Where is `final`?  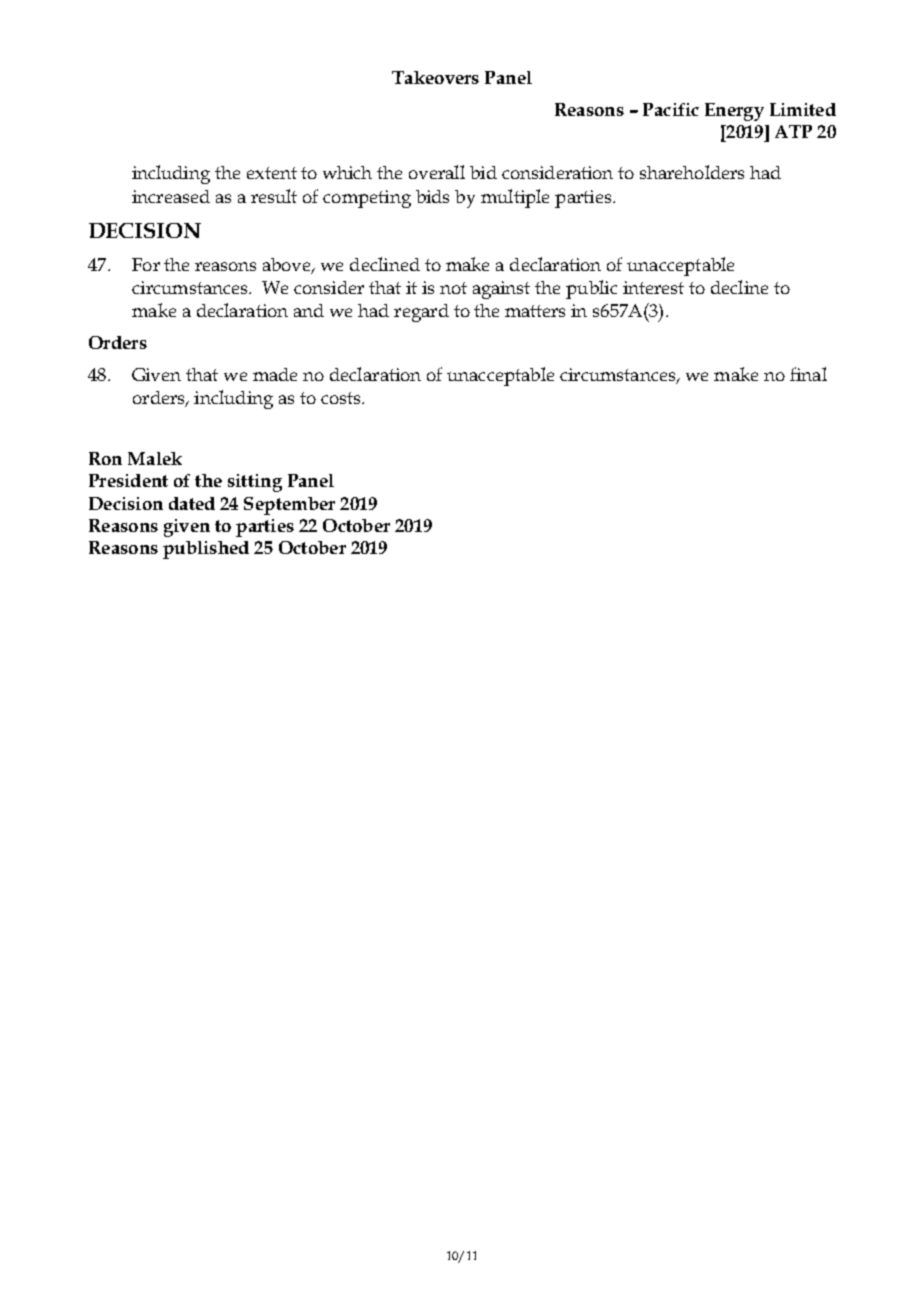
final is located at coordinates (808, 374).
